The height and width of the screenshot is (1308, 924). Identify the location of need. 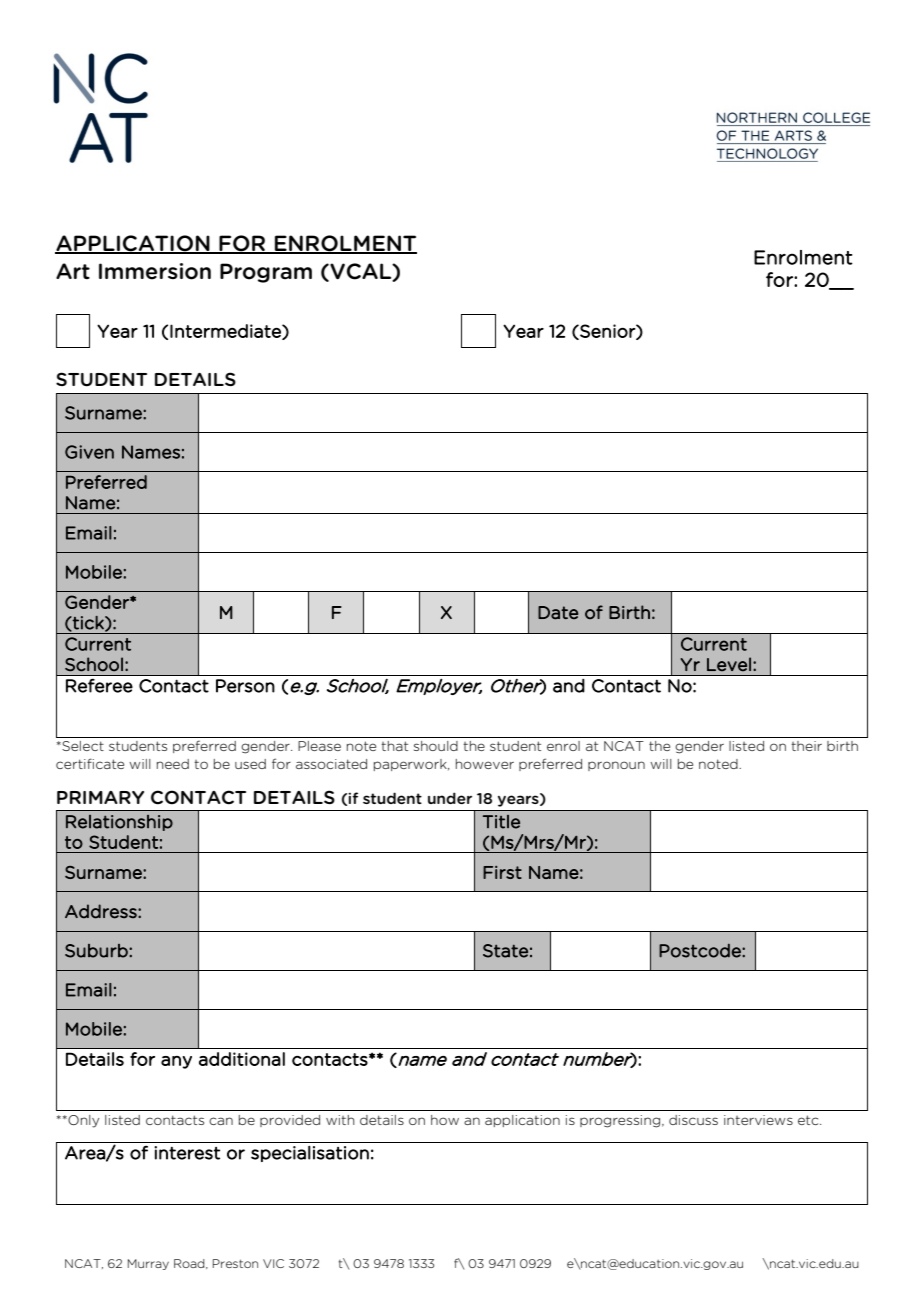
(173, 764).
